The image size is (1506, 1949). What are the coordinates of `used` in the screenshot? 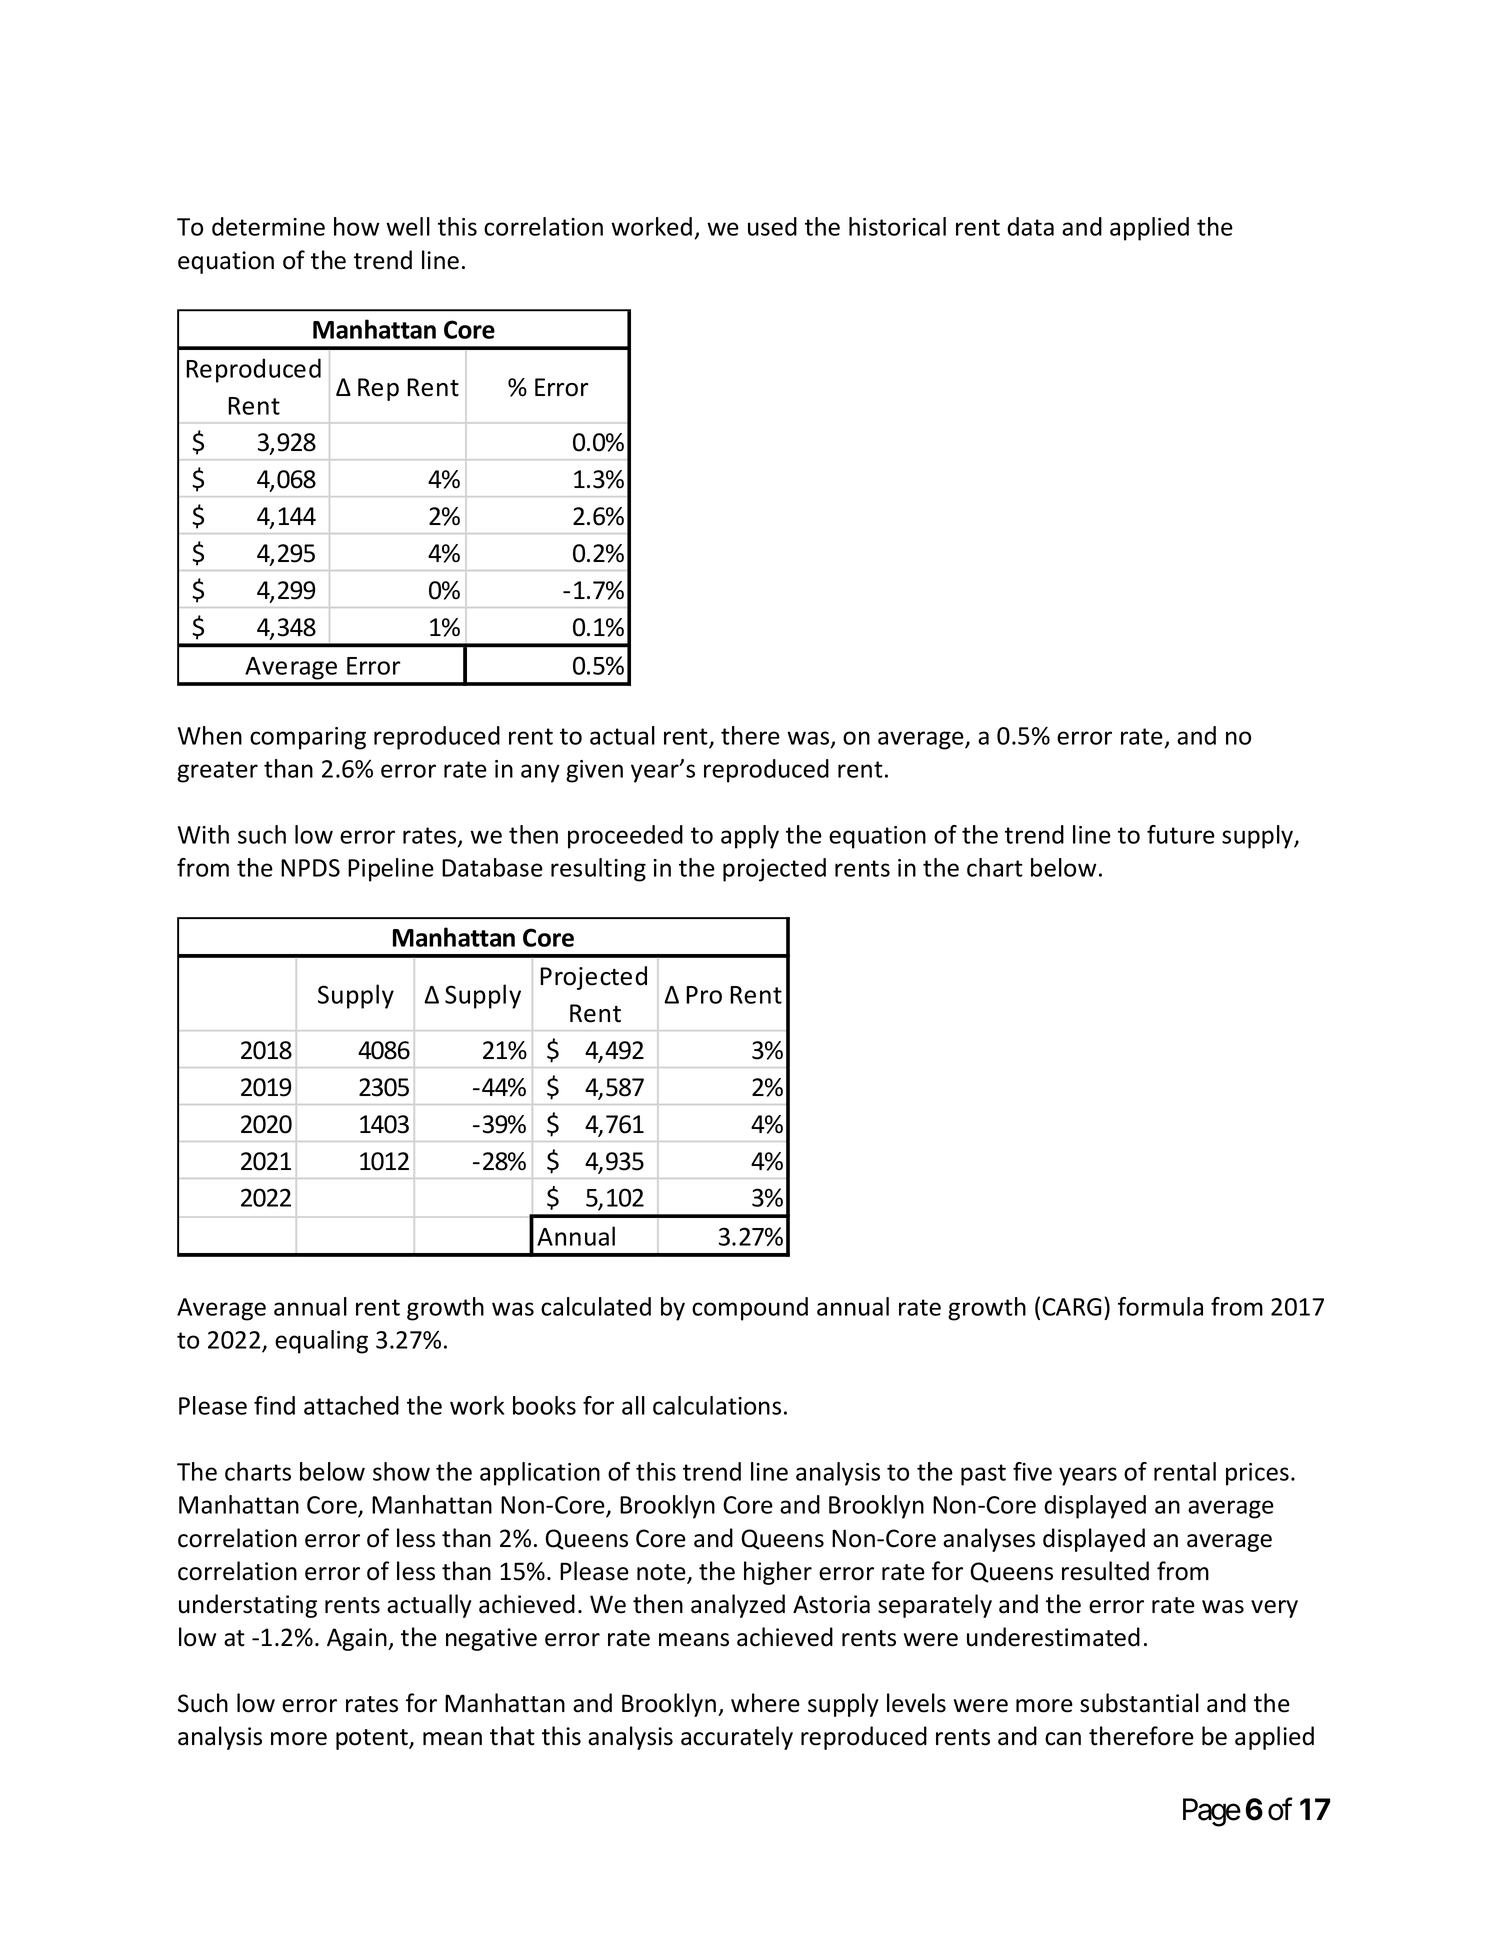 It's located at (772, 226).
